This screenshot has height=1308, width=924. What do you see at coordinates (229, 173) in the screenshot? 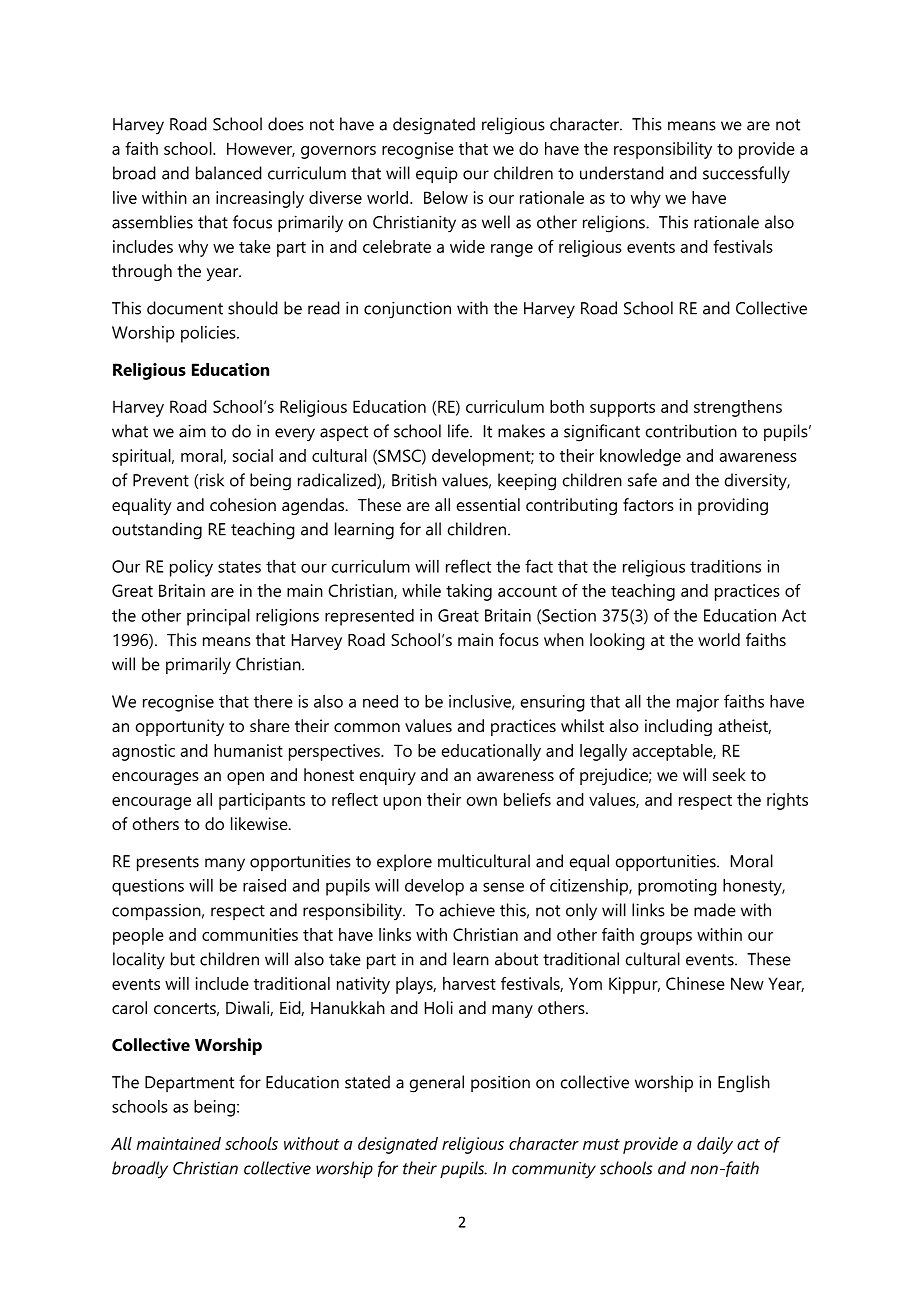
I see `balanced` at bounding box center [229, 173].
